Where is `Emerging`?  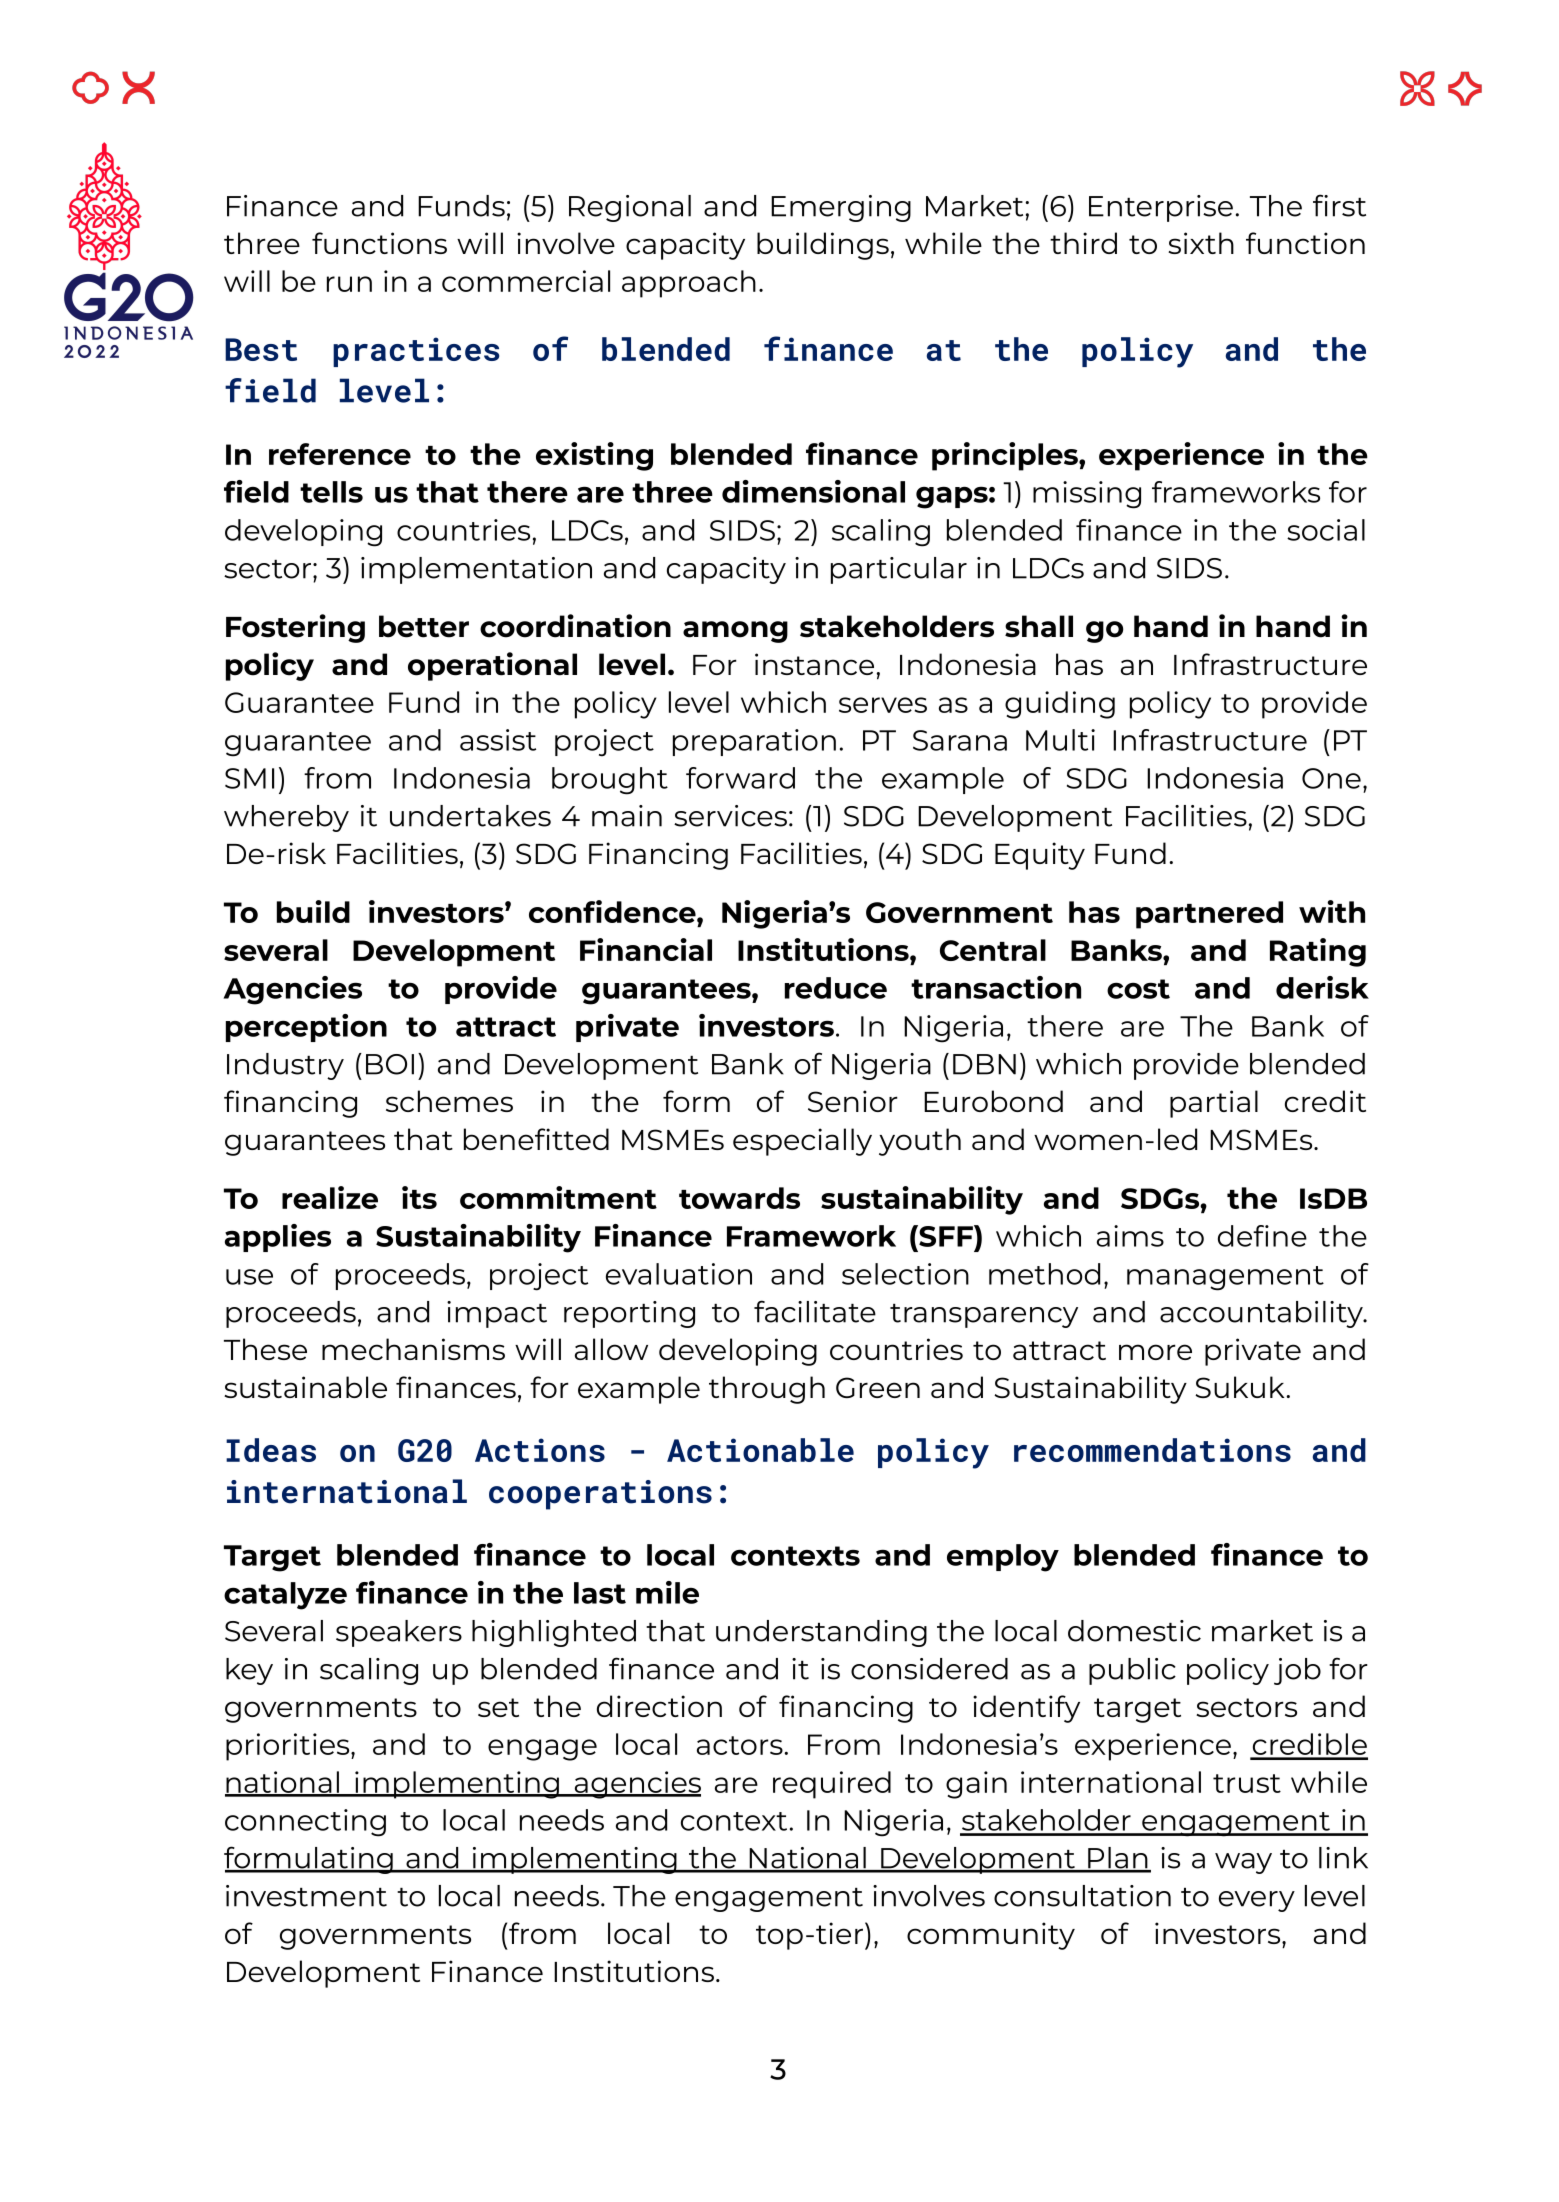
Emerging is located at coordinates (841, 208).
